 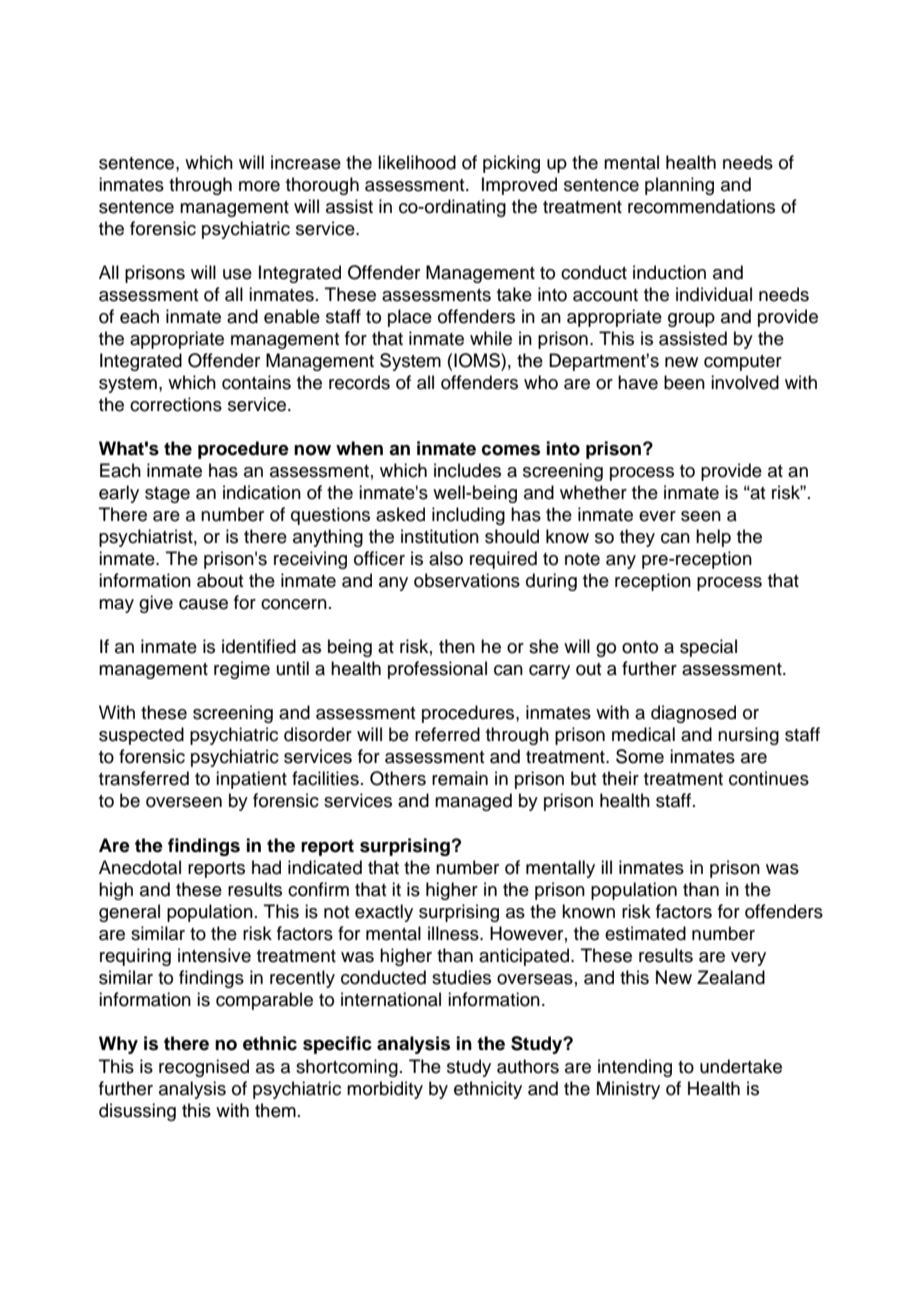 What do you see at coordinates (417, 162) in the page?
I see `likelihood` at bounding box center [417, 162].
